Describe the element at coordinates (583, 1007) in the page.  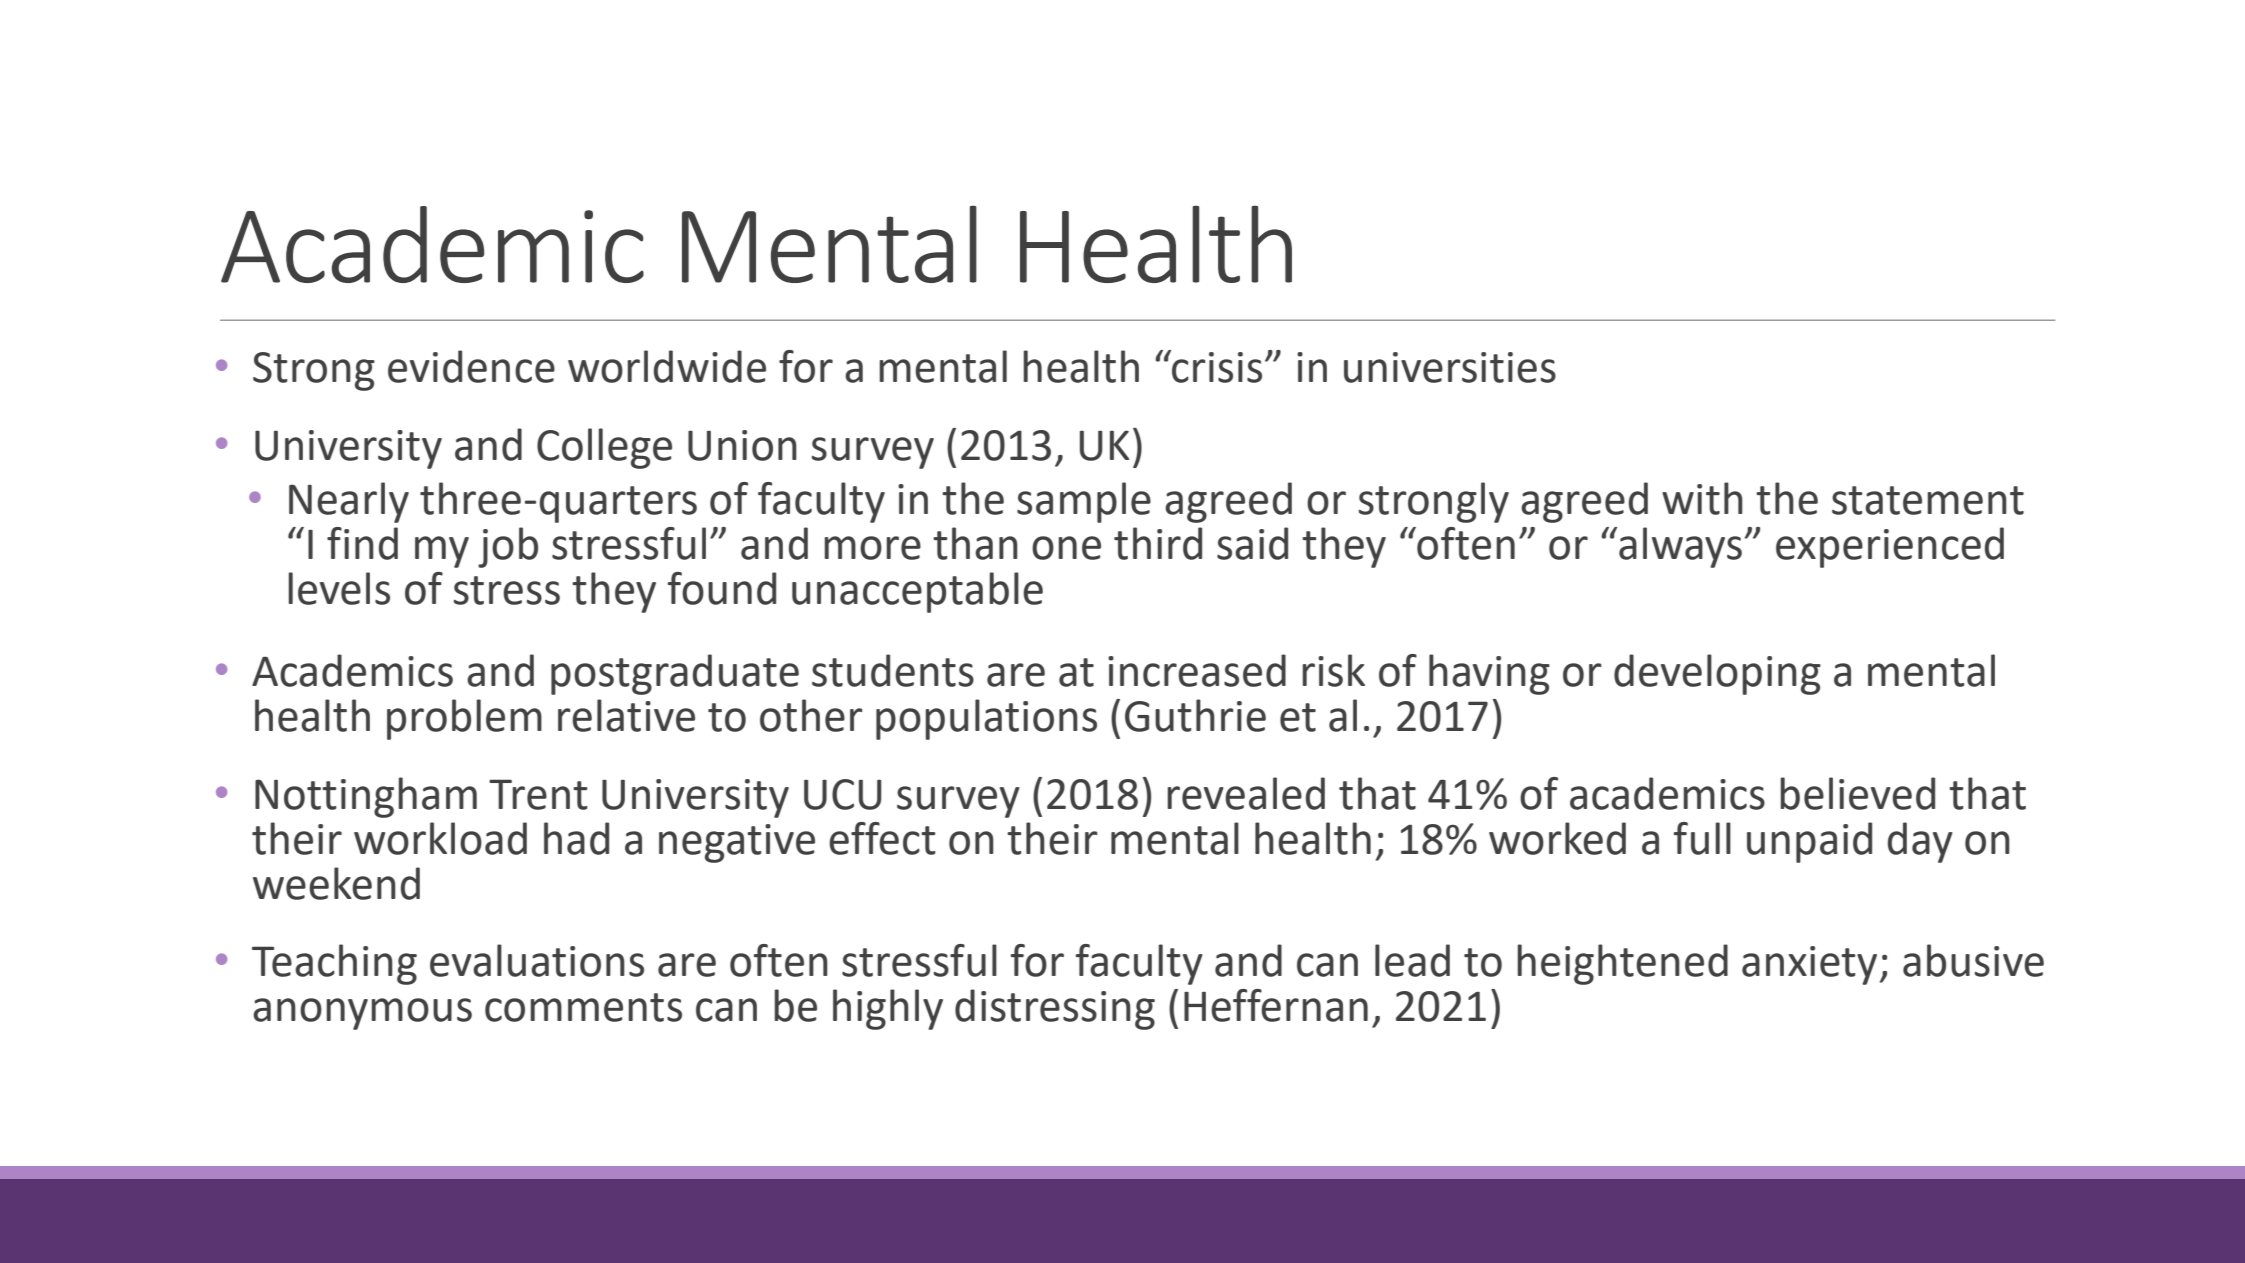
I see `comments` at that location.
